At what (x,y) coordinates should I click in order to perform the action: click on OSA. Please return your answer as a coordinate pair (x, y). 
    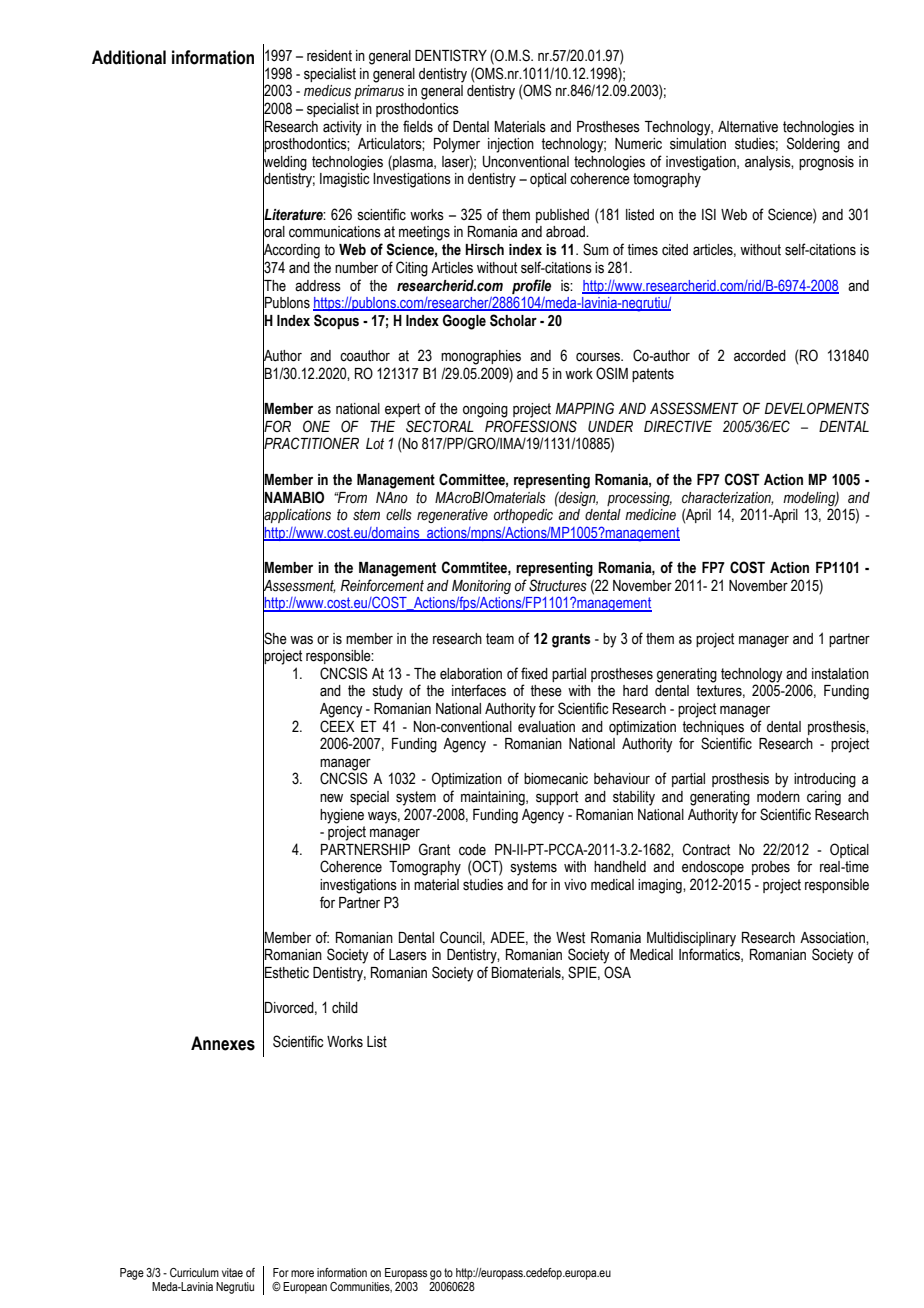
    Looking at the image, I should click on (617, 972).
